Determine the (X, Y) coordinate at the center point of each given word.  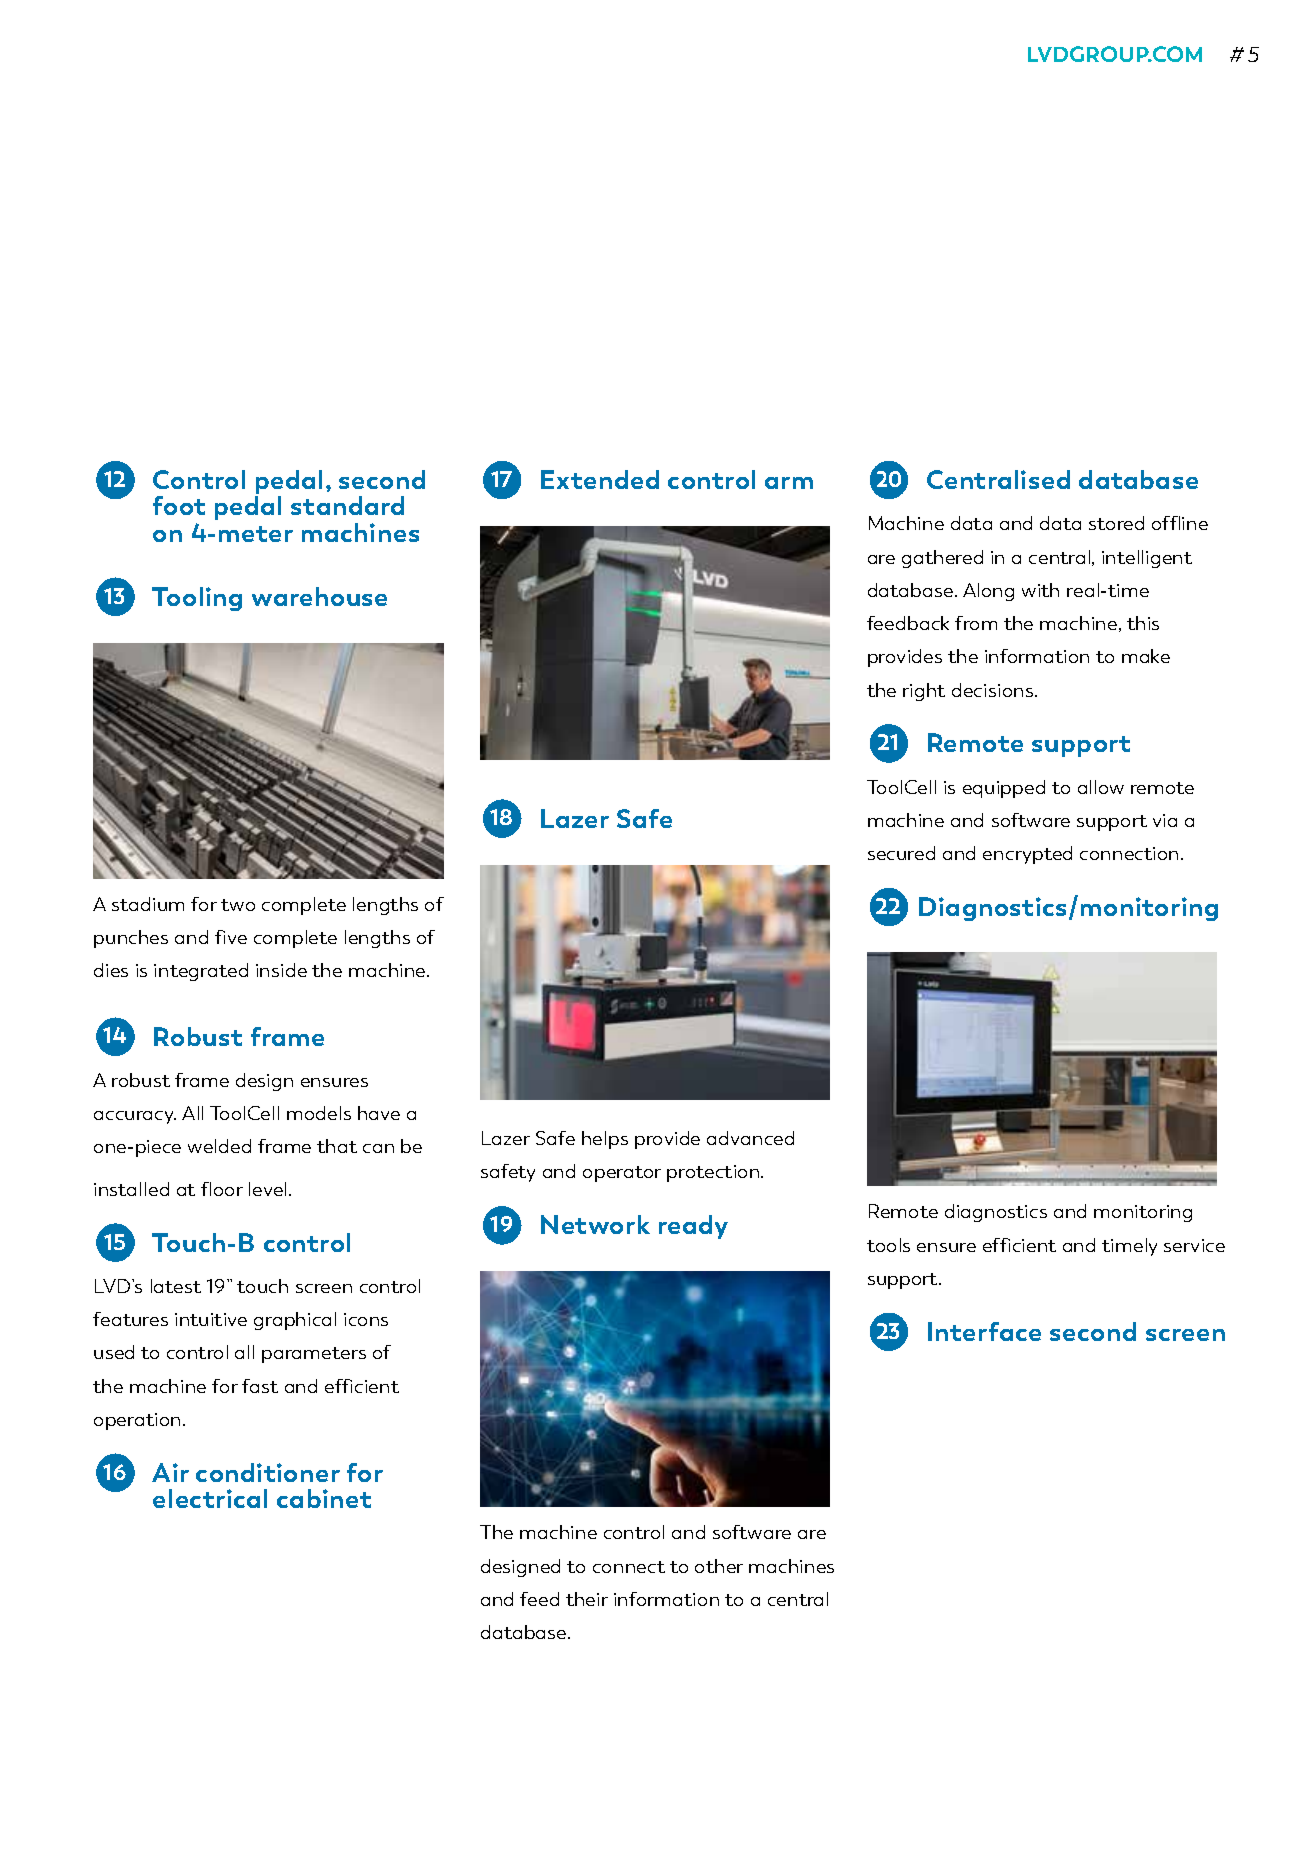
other (719, 1566)
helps (605, 1140)
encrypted (1027, 855)
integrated (201, 972)
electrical (210, 1498)
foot (179, 505)
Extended (600, 479)
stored (1116, 523)
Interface (984, 1331)
